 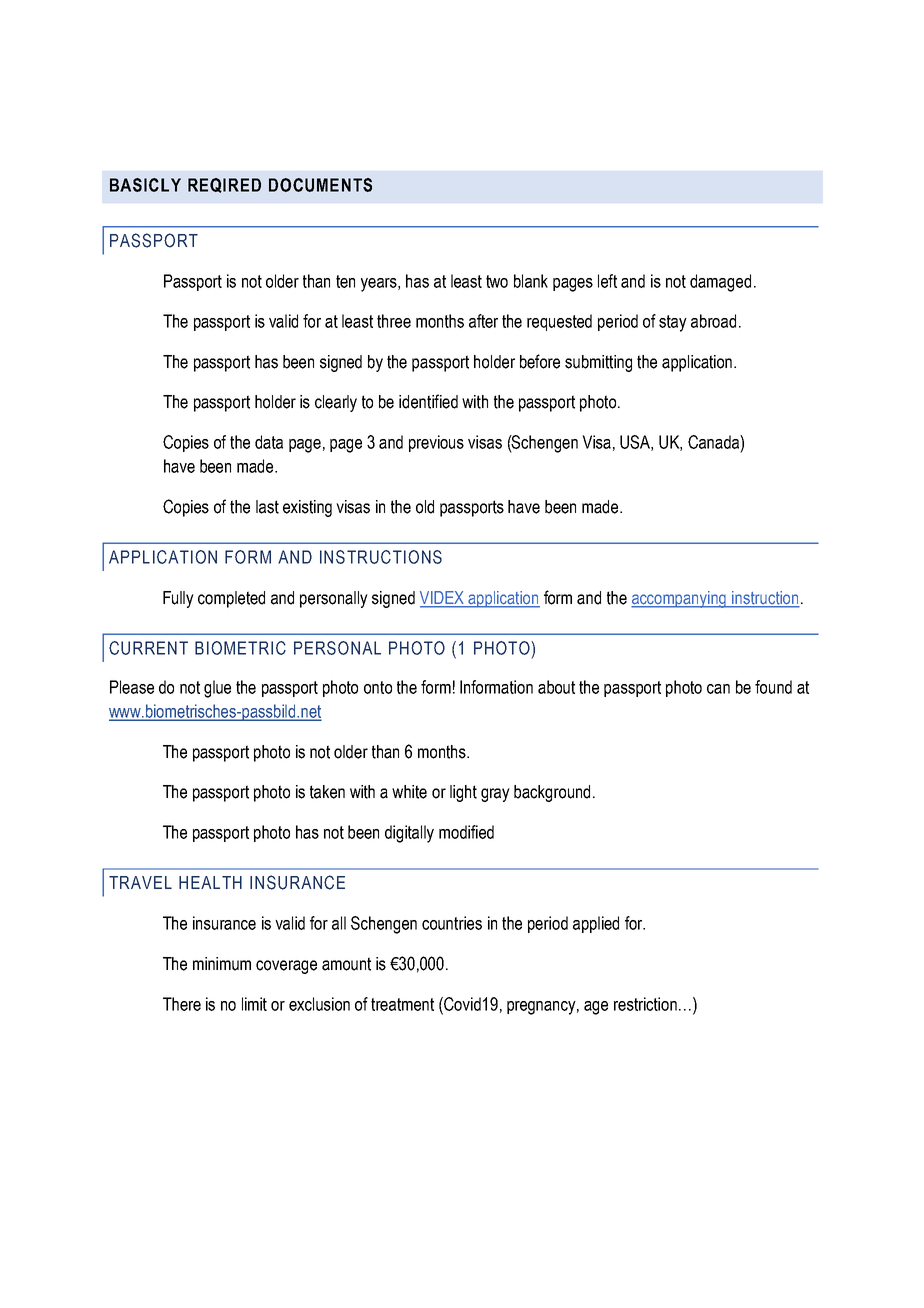 I want to click on two, so click(x=497, y=281).
